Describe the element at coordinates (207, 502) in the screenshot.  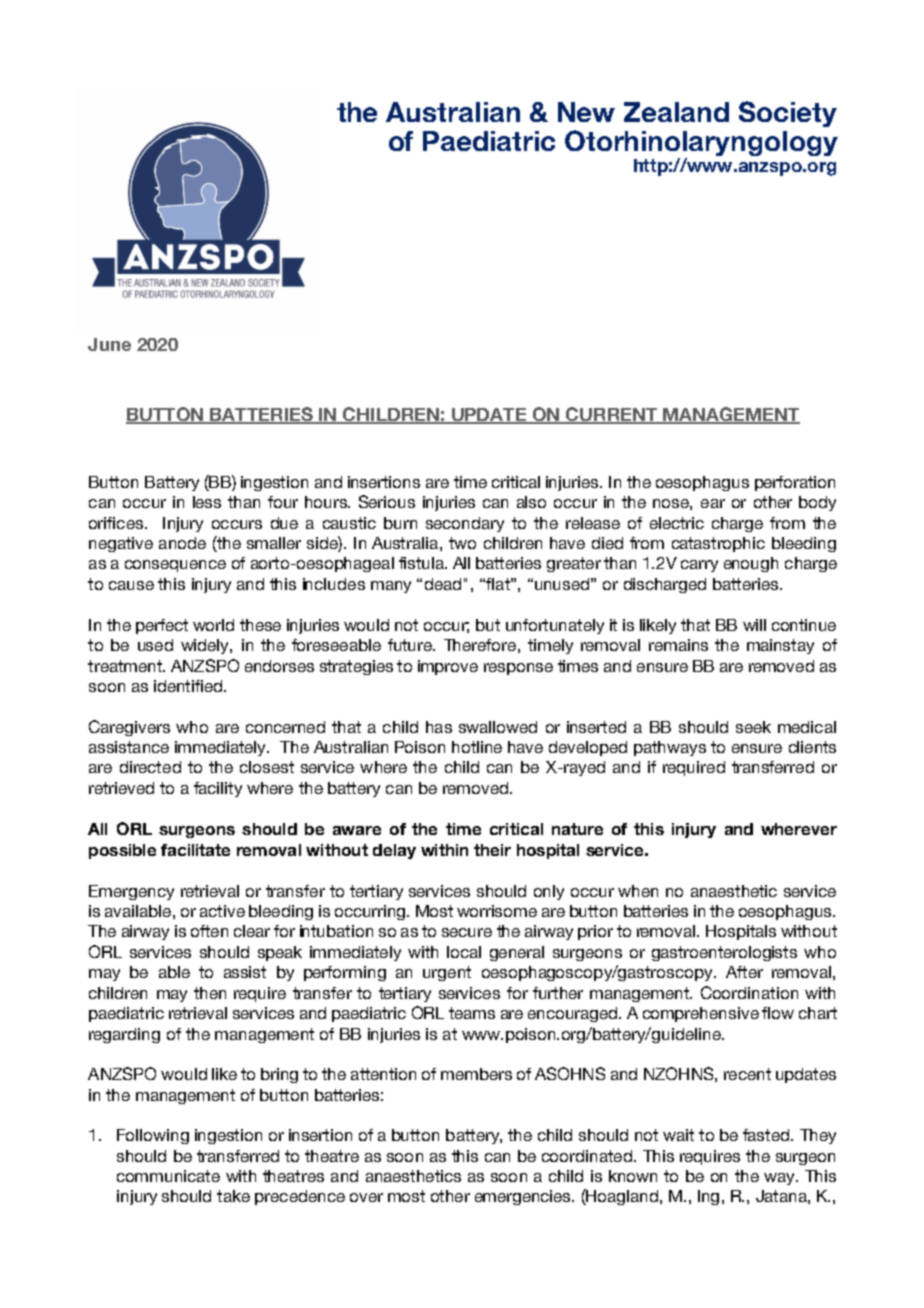
I see `less` at that location.
